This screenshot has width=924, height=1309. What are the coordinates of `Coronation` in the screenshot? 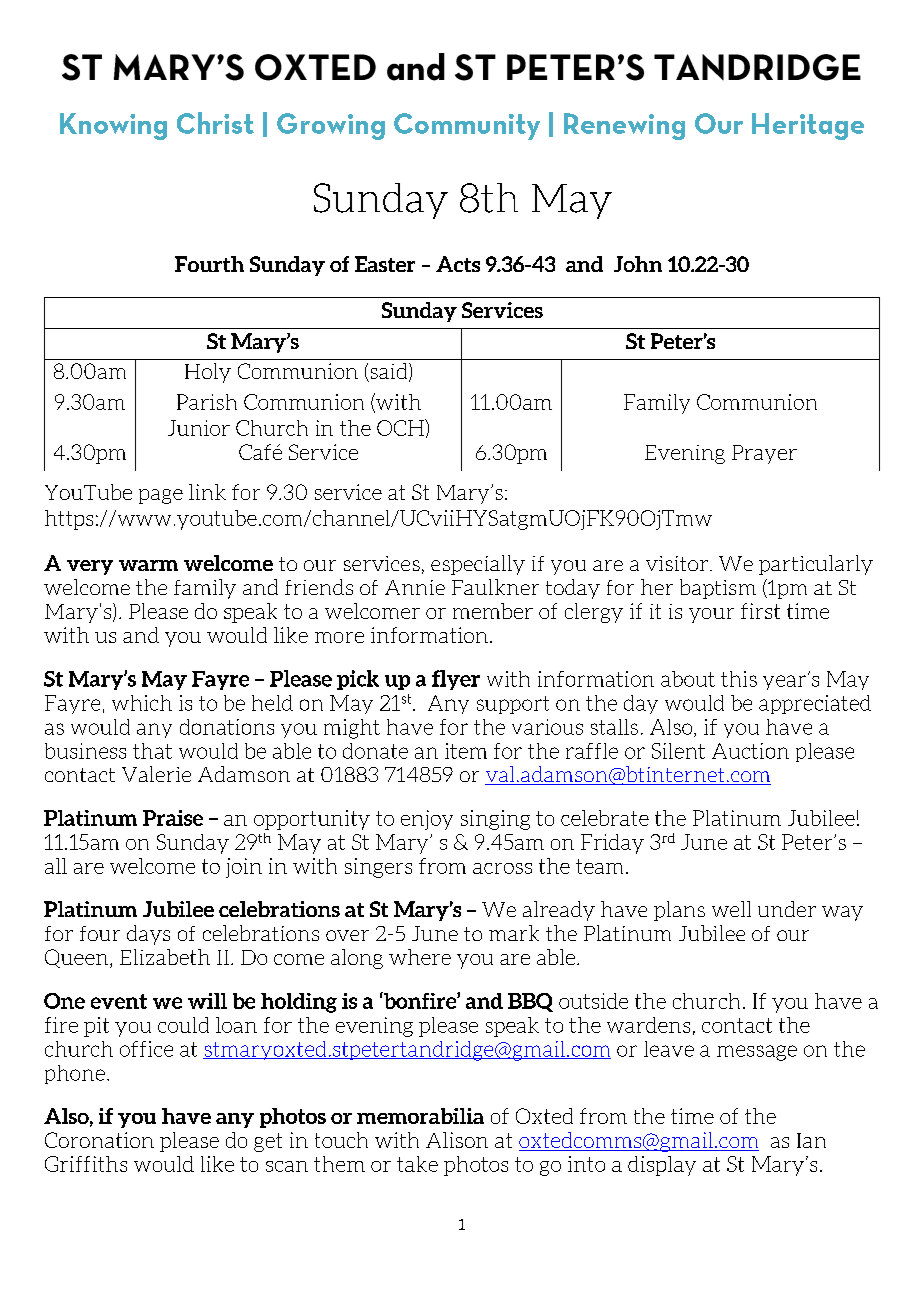 It's located at (99, 1140).
